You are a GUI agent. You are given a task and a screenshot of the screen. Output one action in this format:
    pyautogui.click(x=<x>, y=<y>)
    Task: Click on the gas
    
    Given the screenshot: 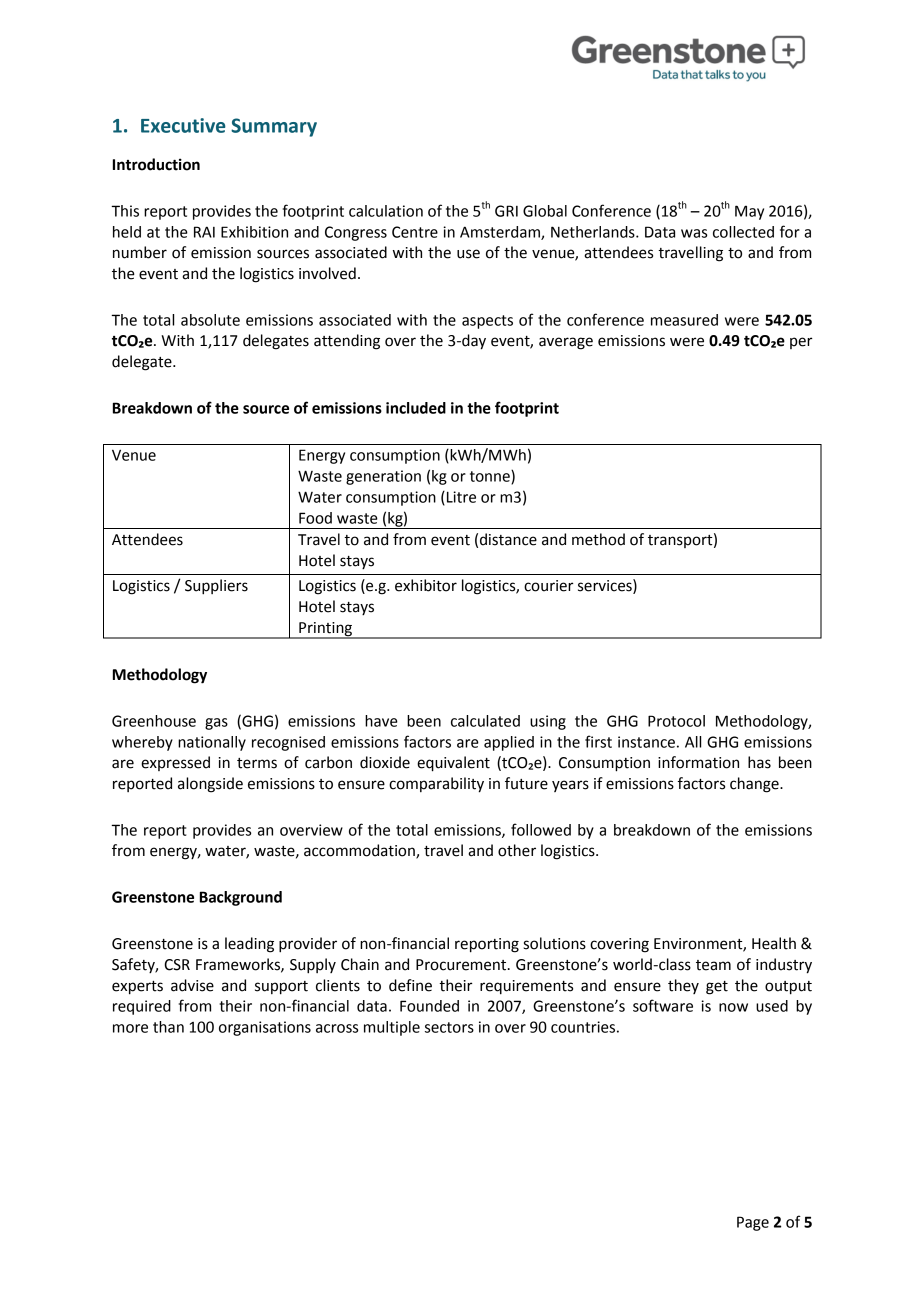 What is the action you would take?
    pyautogui.click(x=216, y=724)
